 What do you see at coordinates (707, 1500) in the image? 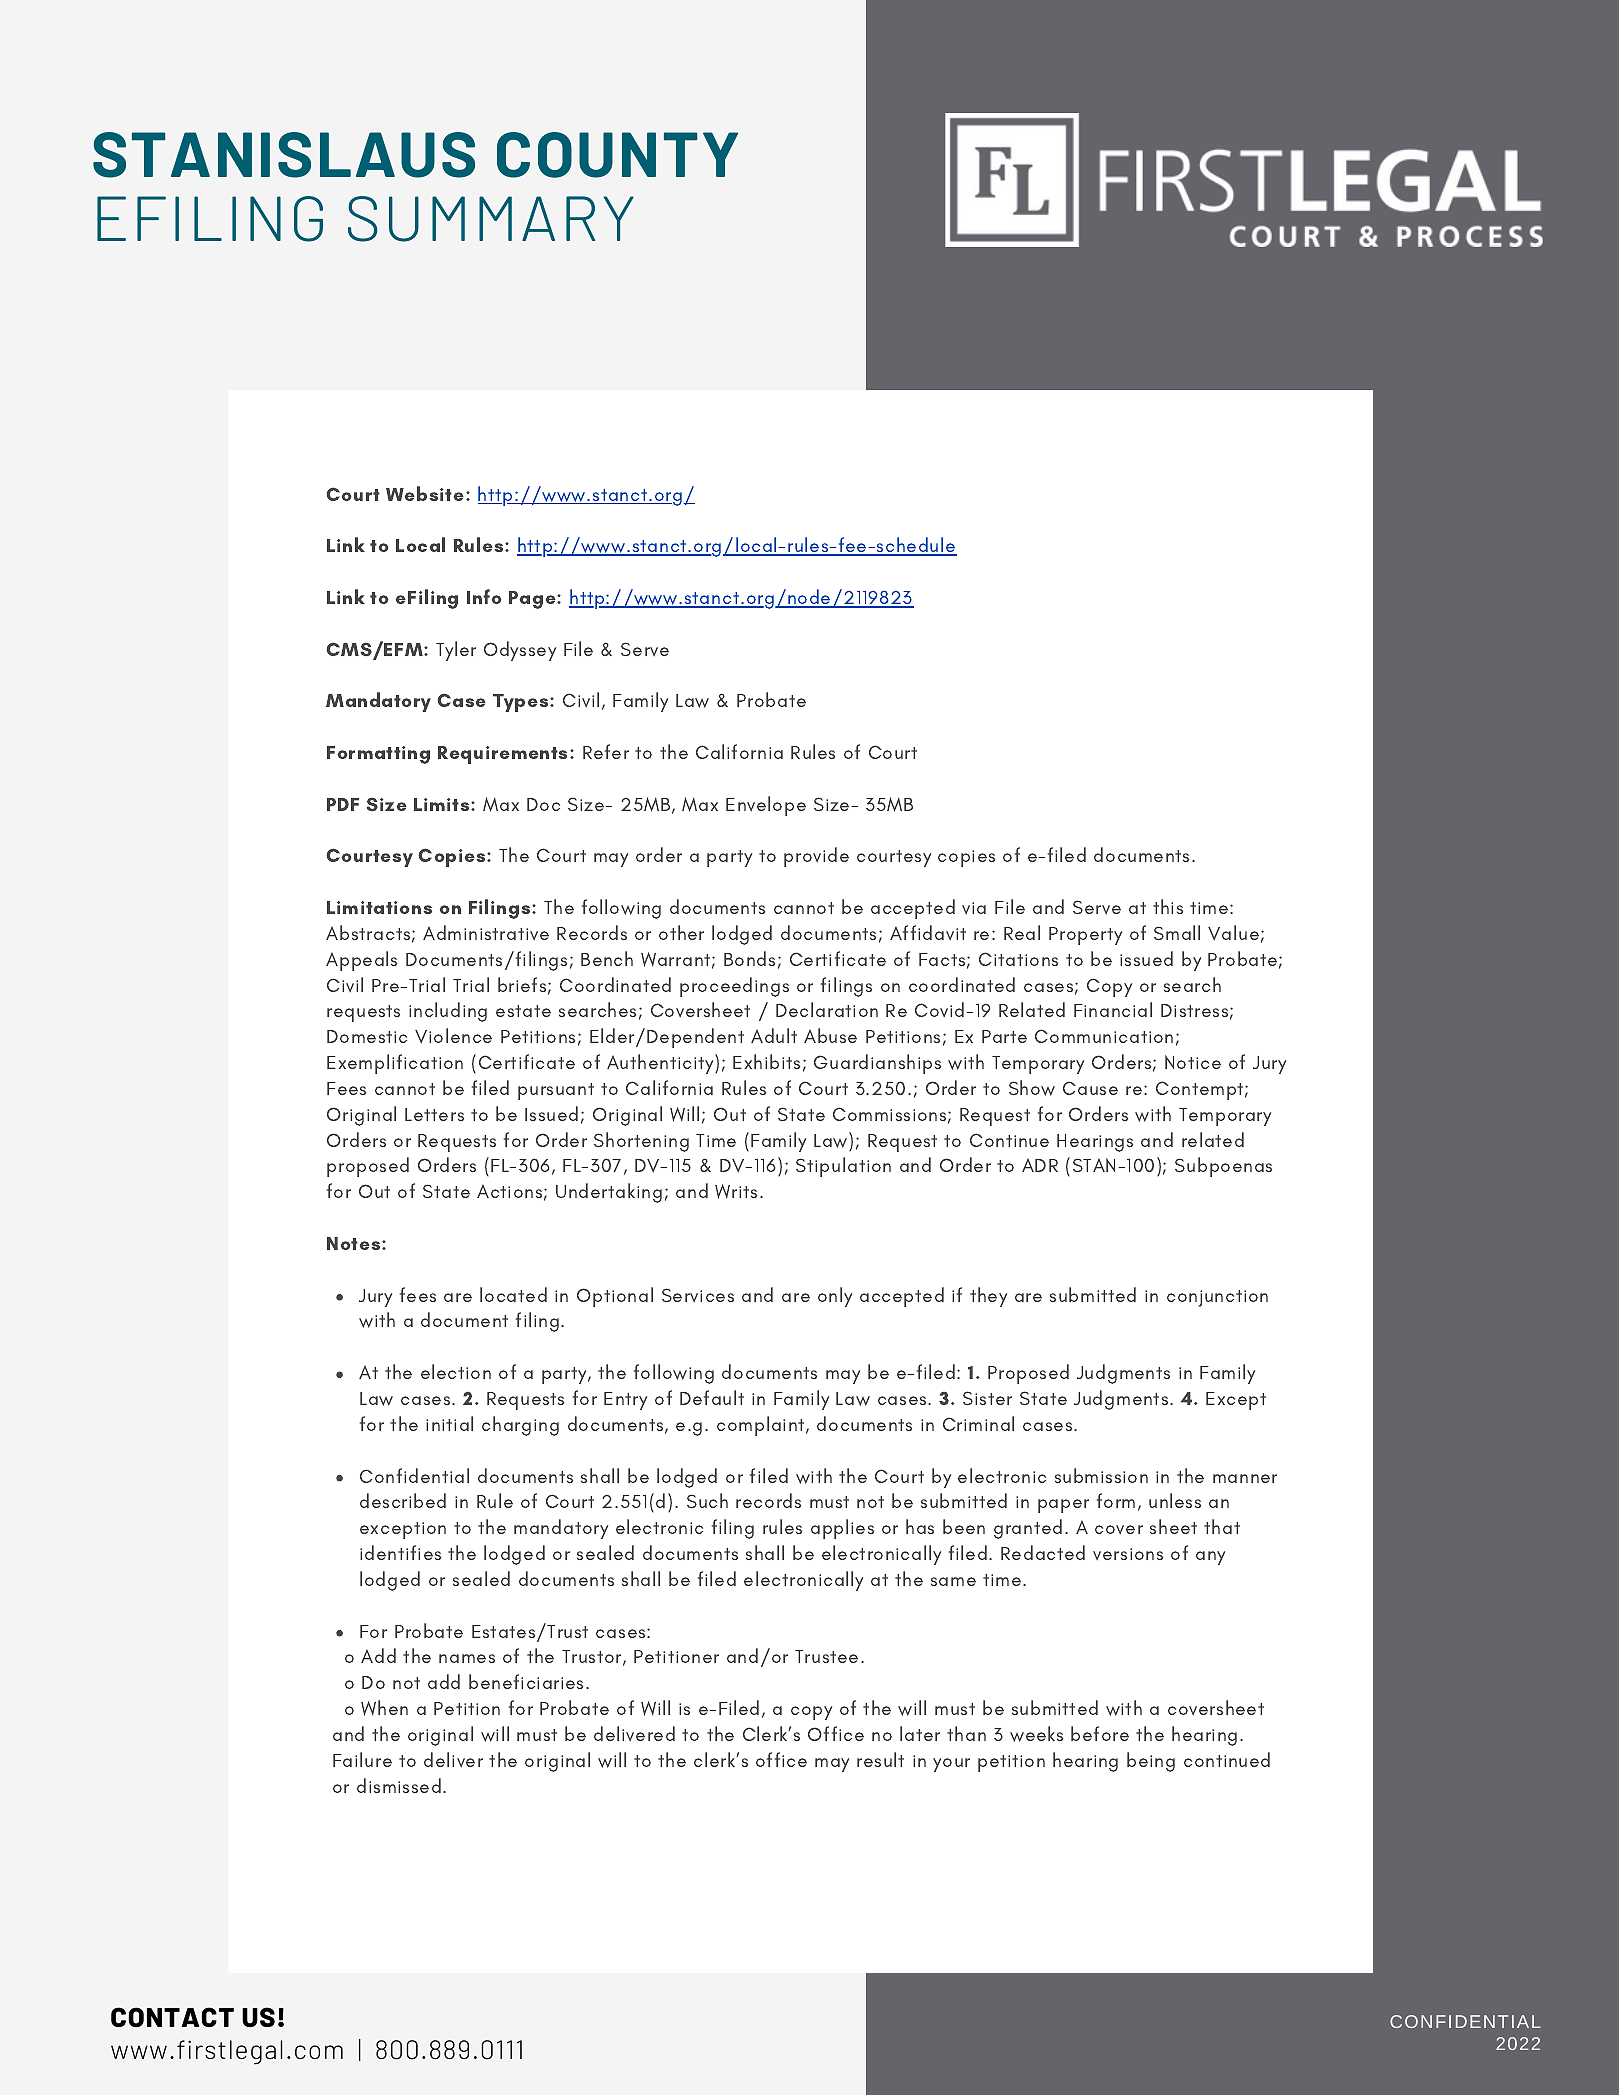
I see `Such` at bounding box center [707, 1500].
